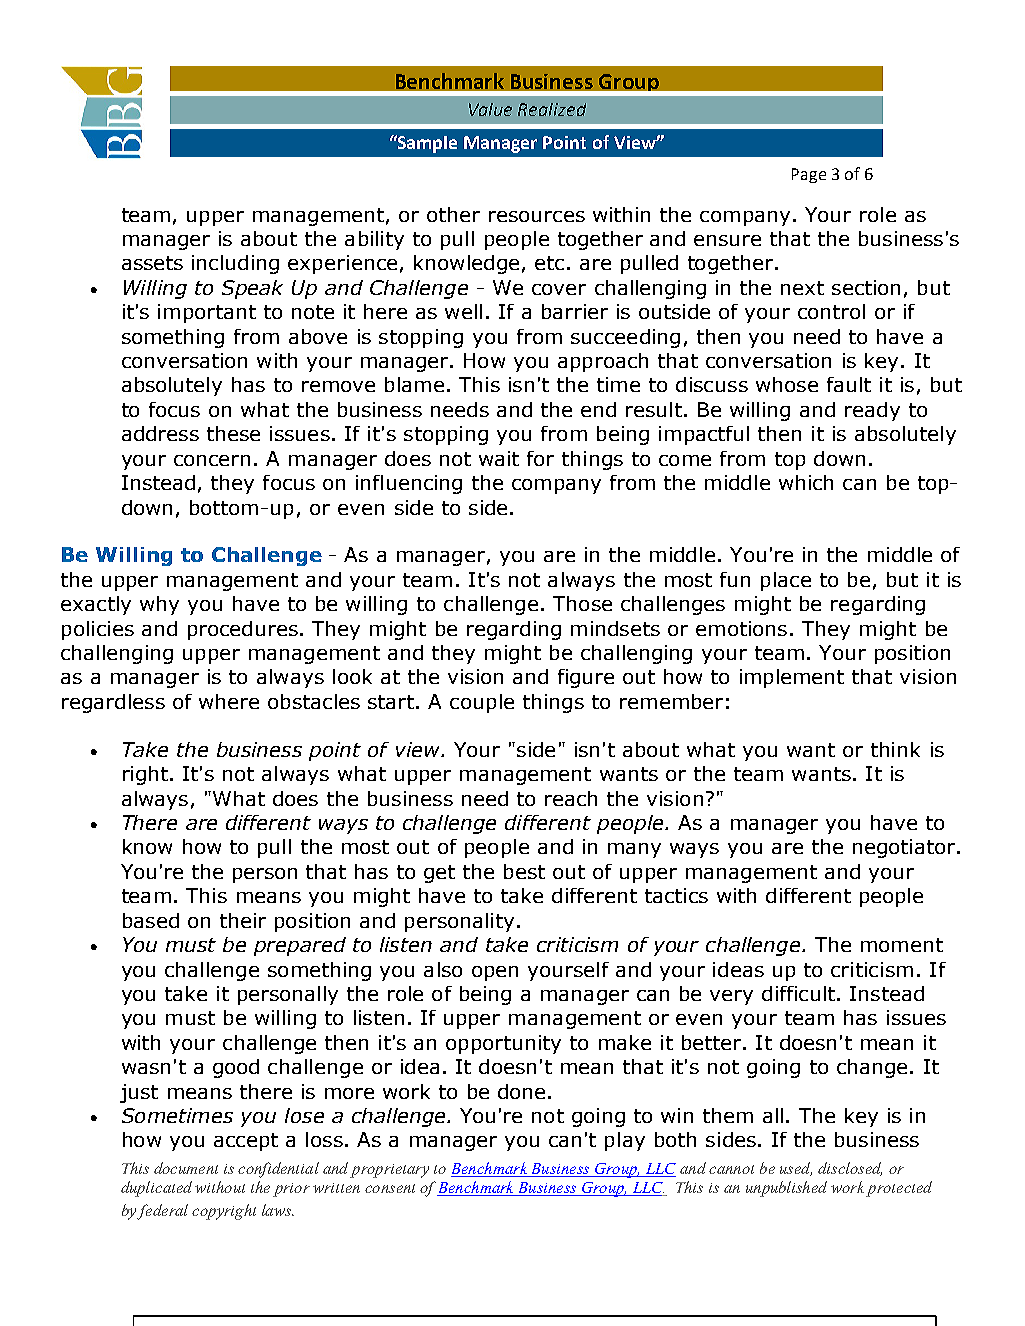 This image has height=1326, width=1025. Describe the element at coordinates (152, 263) in the image. I see `assets` at that location.
